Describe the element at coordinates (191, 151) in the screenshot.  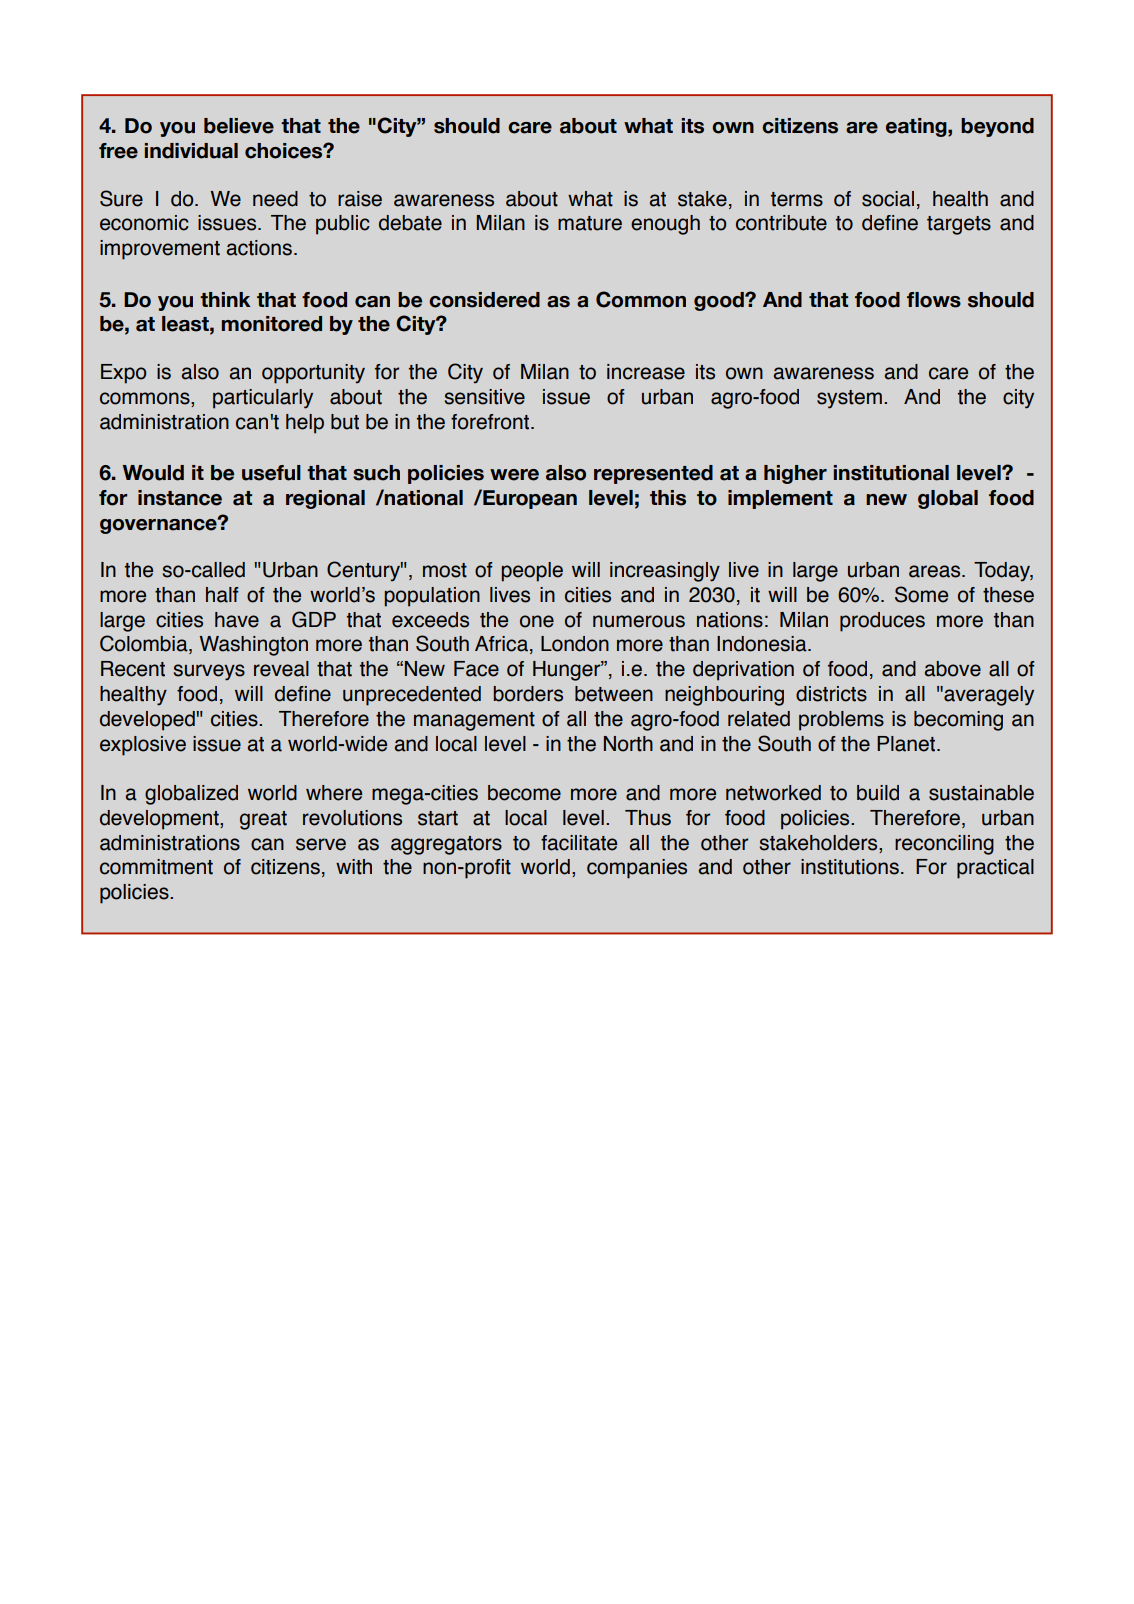
I see `individual` at that location.
